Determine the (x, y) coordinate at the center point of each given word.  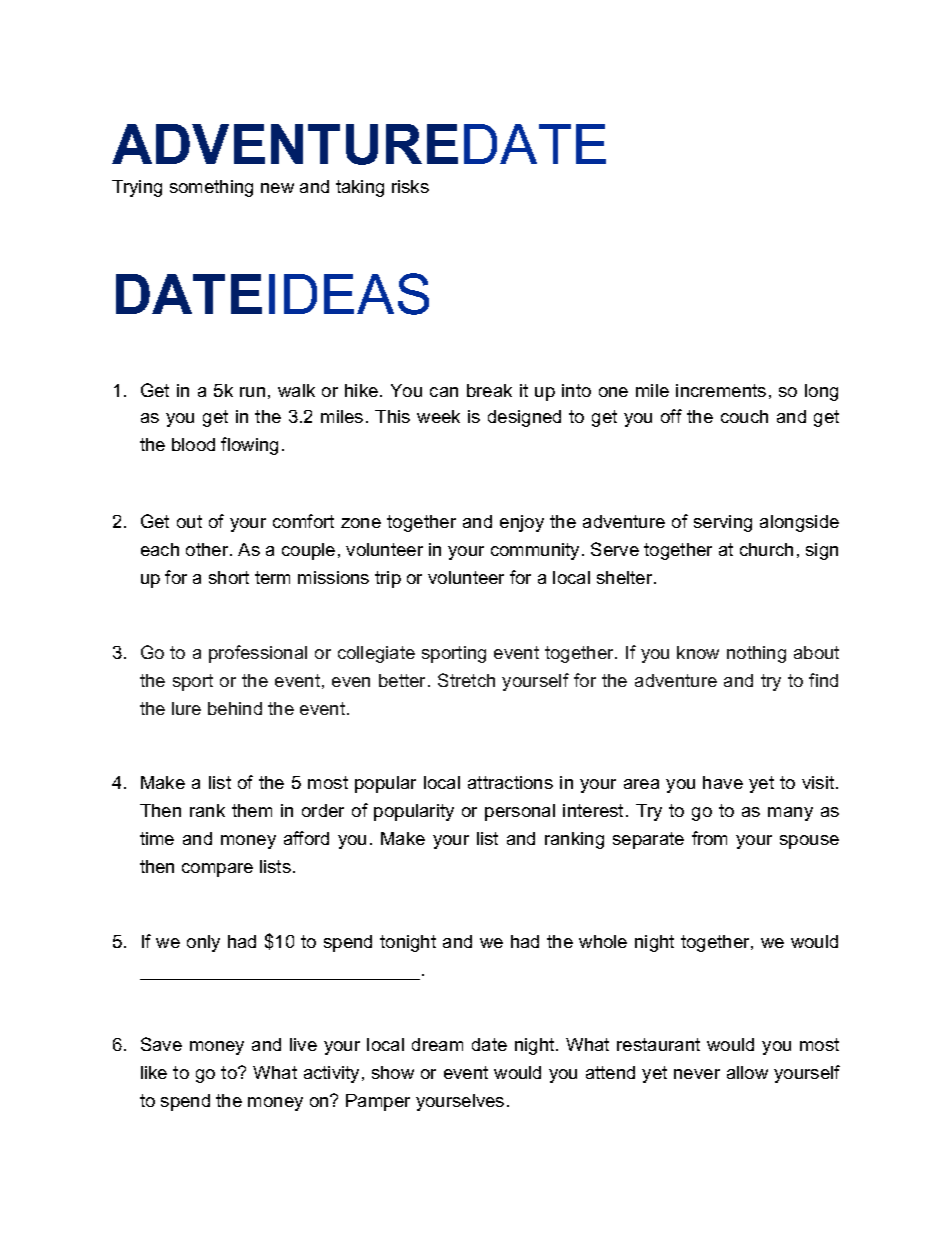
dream (437, 1044)
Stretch (466, 680)
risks (410, 186)
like (154, 1072)
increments (721, 390)
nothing (756, 654)
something (211, 188)
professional (258, 654)
